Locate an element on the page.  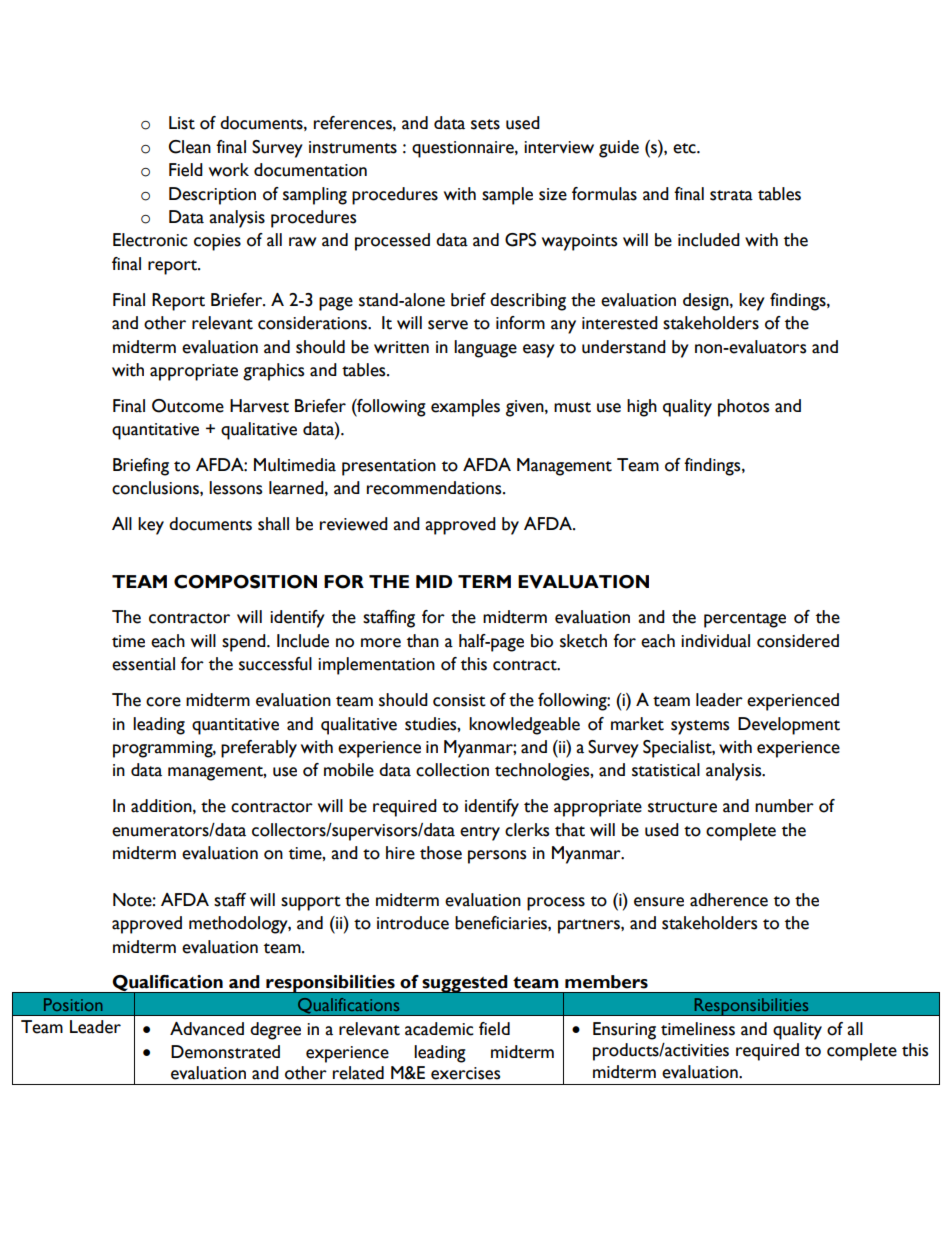
strata is located at coordinates (731, 195).
